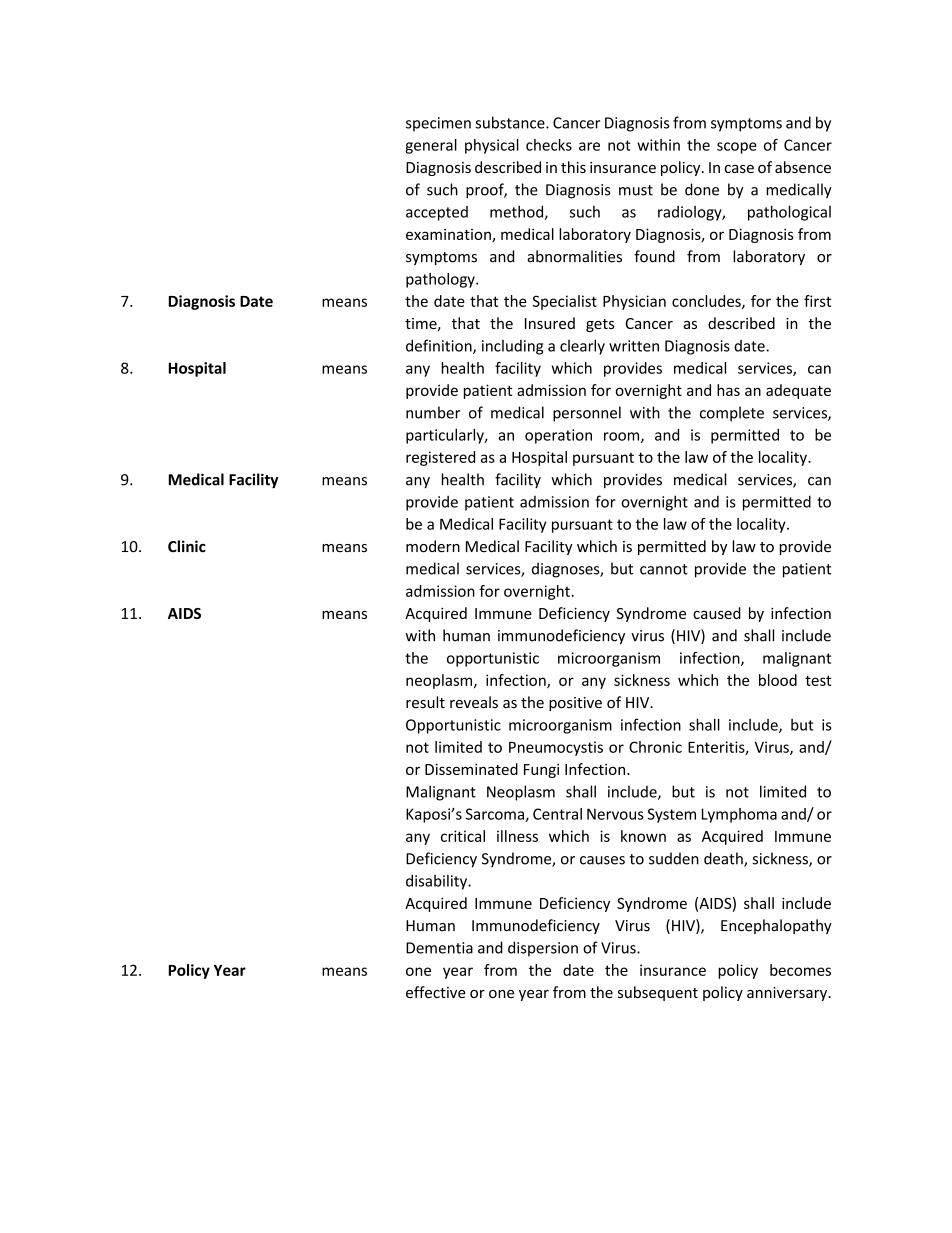 This document has height=1233, width=952. I want to click on critical, so click(463, 836).
